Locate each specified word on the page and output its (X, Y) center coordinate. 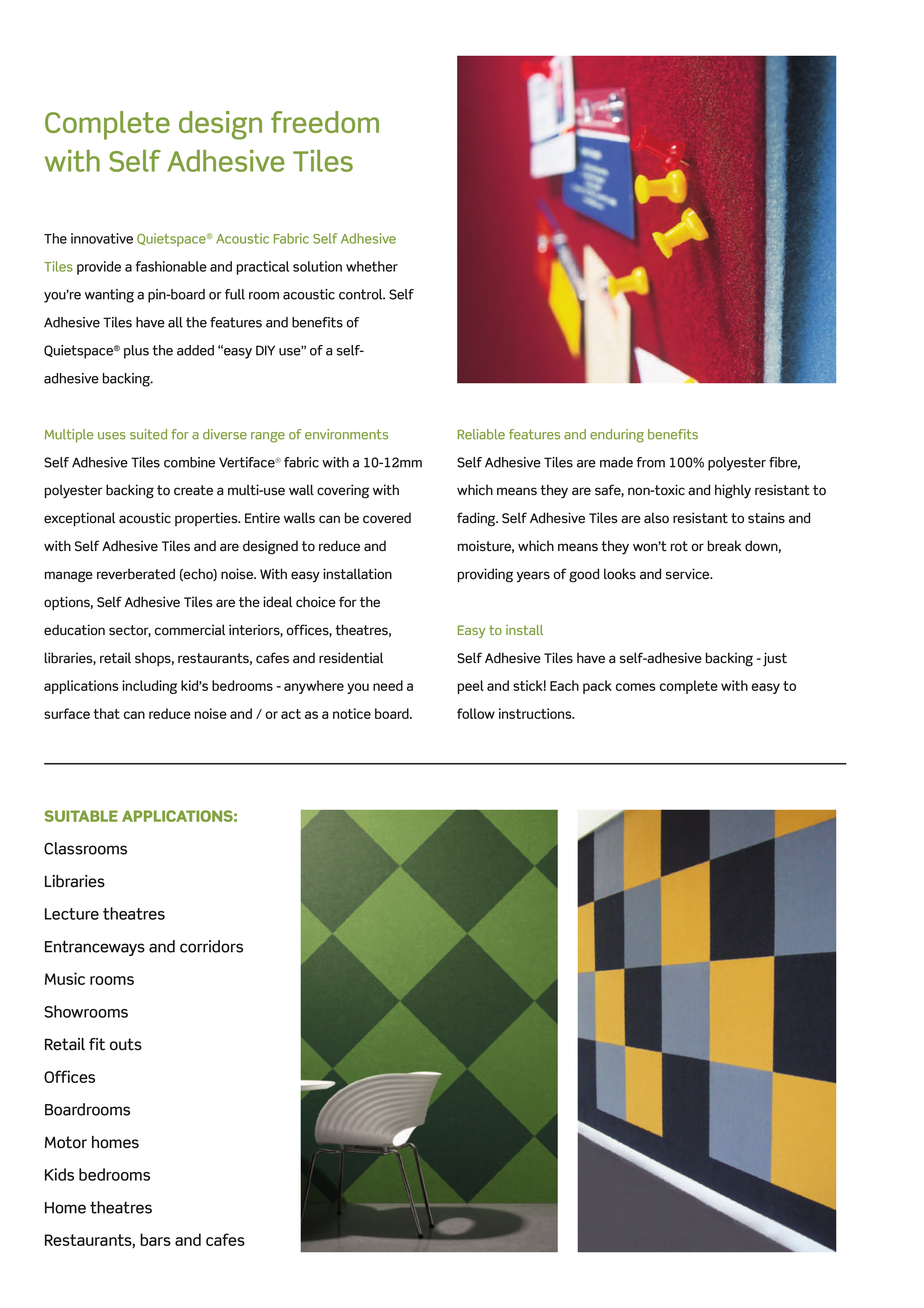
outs (126, 1044)
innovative (102, 238)
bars (155, 1239)
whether (372, 266)
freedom (325, 122)
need (388, 685)
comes (636, 687)
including (149, 687)
